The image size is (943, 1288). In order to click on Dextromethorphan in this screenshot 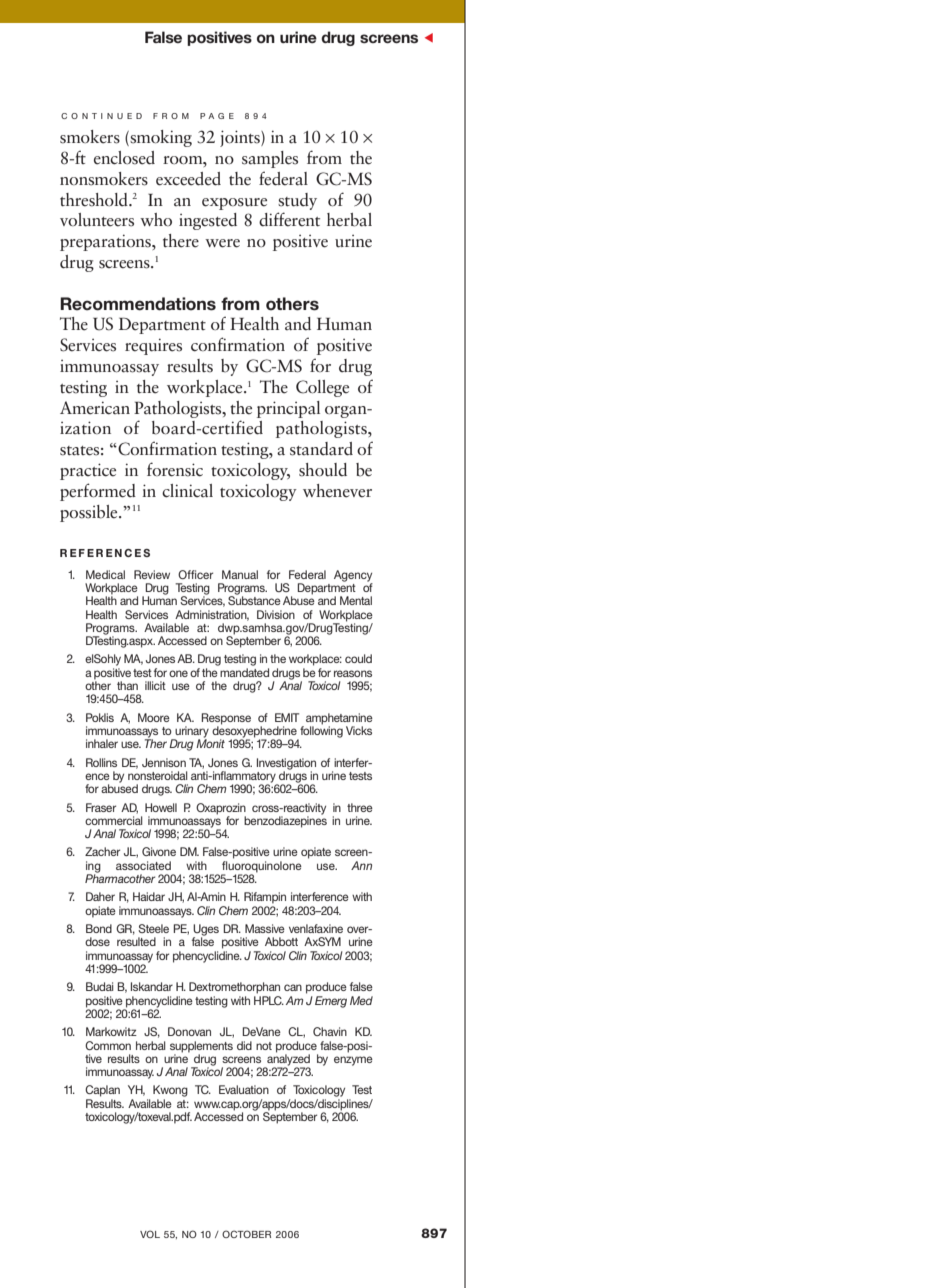, I will do `click(234, 988)`.
